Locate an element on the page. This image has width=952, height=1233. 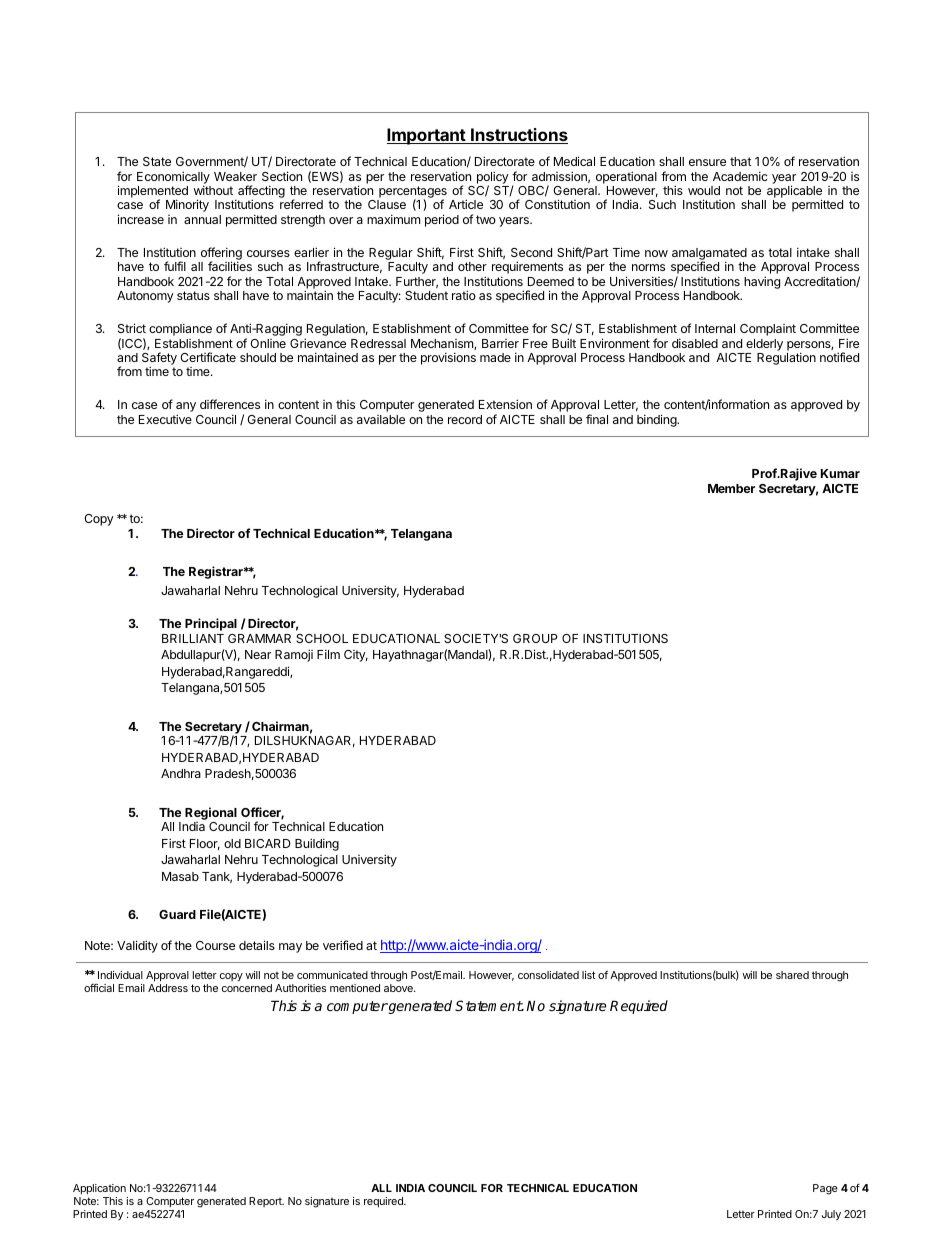
Economically is located at coordinates (173, 178).
